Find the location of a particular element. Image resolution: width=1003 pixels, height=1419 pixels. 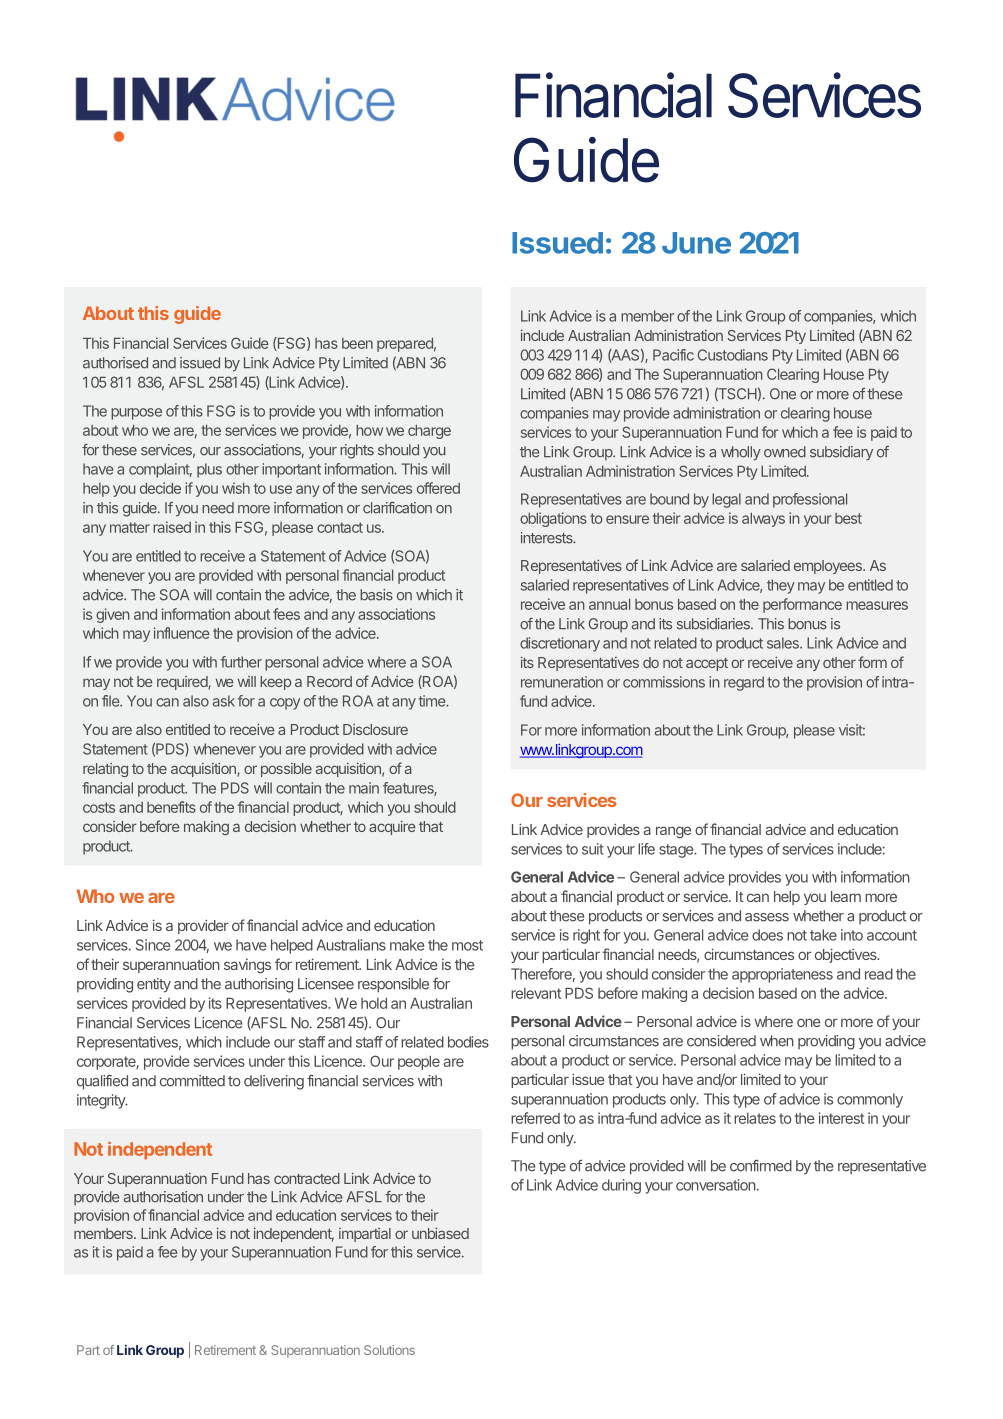

acquire is located at coordinates (392, 827).
